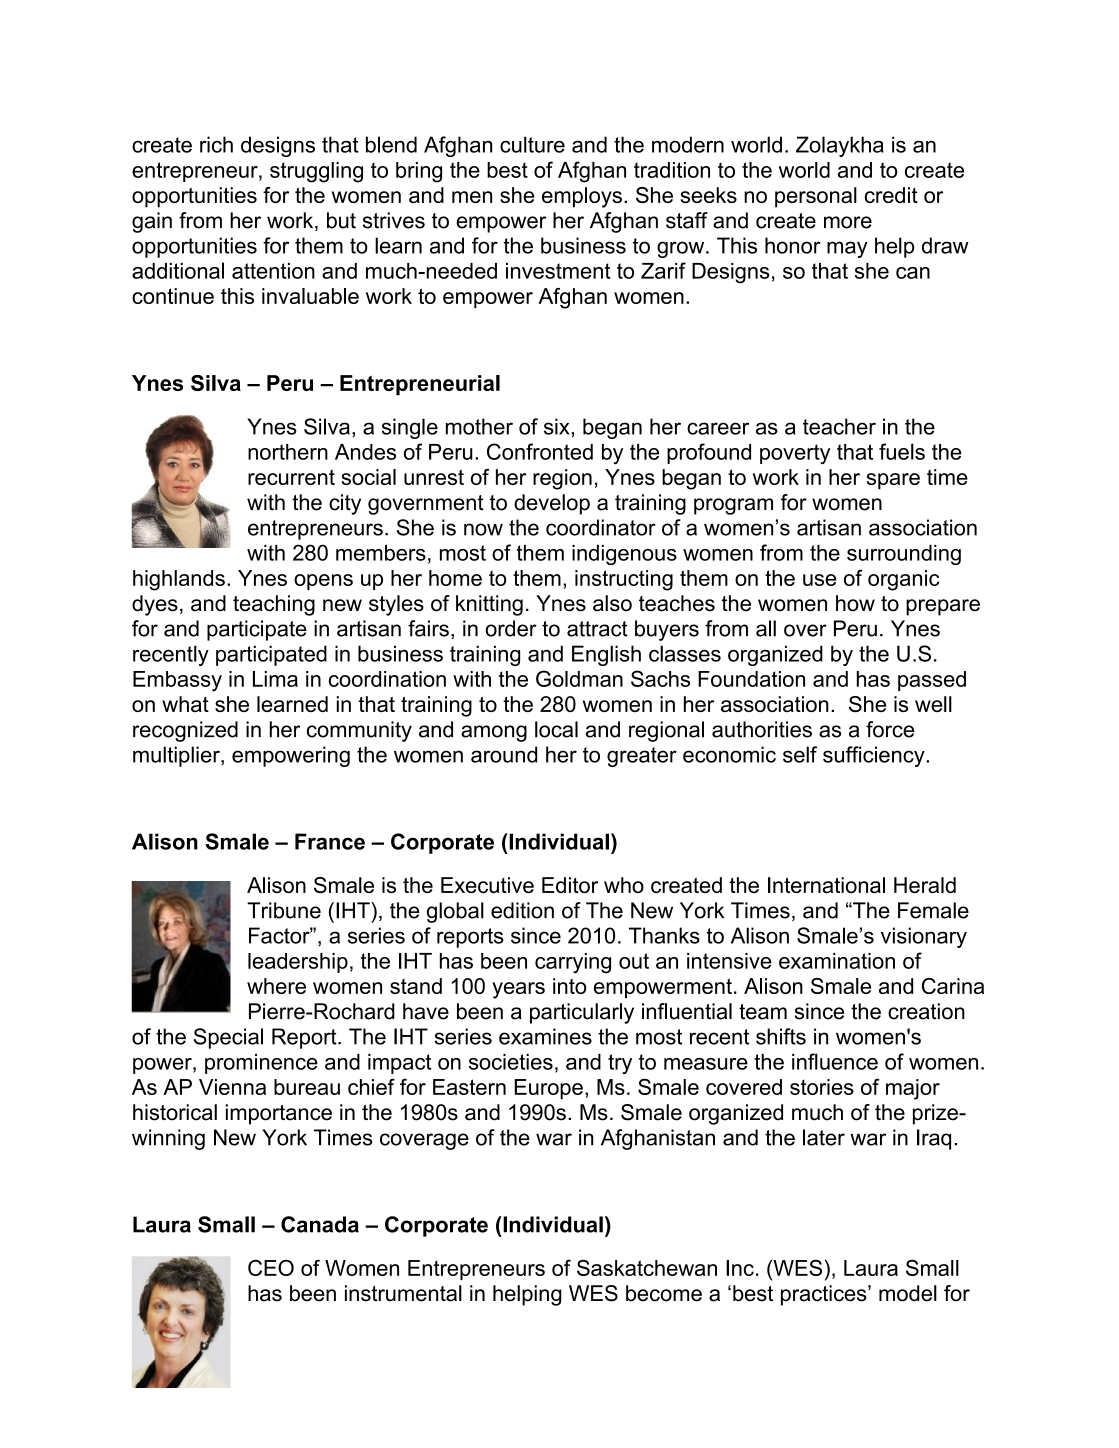  What do you see at coordinates (216, 144) in the screenshot?
I see `rich` at bounding box center [216, 144].
